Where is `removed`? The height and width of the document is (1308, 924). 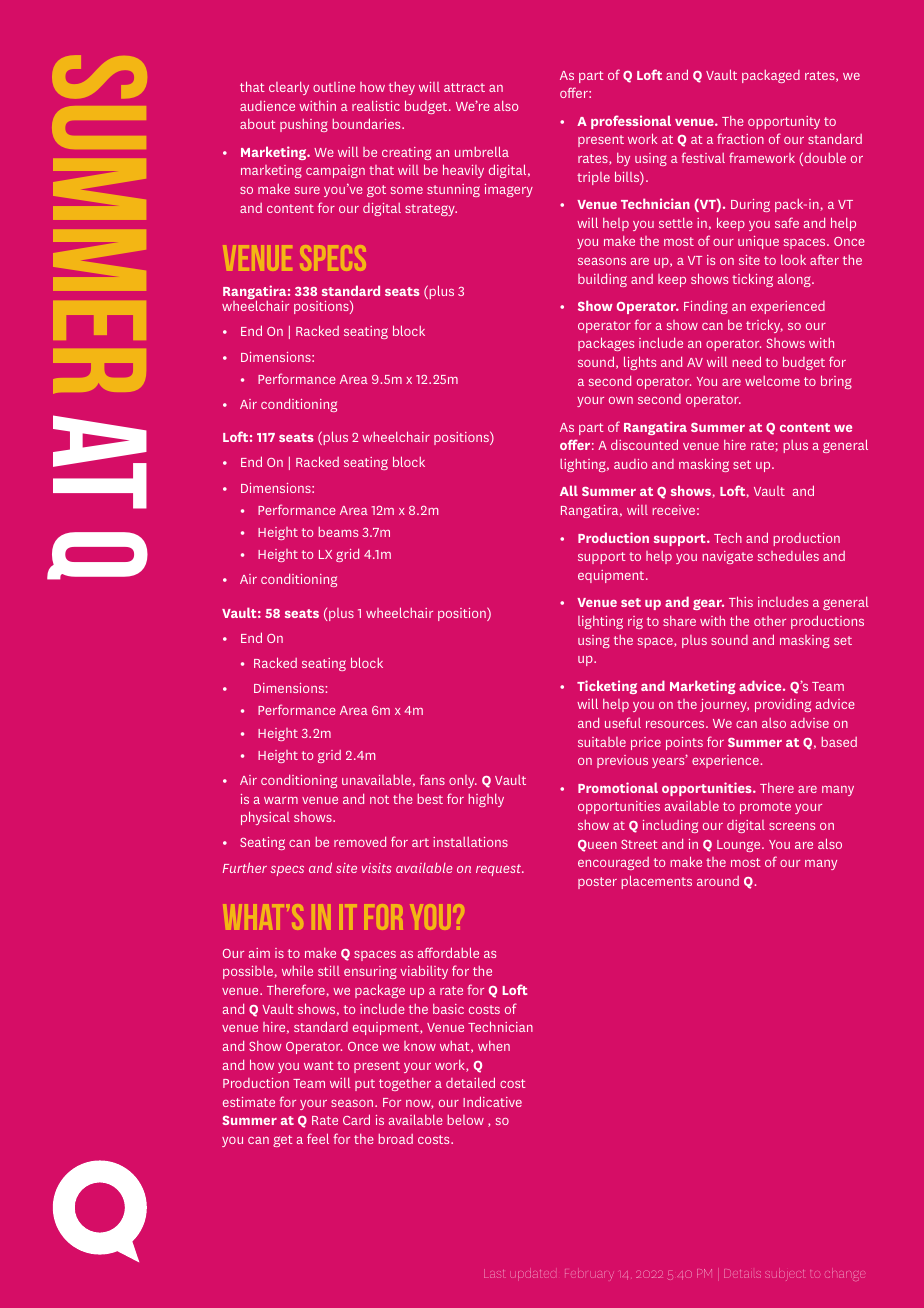
removed is located at coordinates (360, 841).
